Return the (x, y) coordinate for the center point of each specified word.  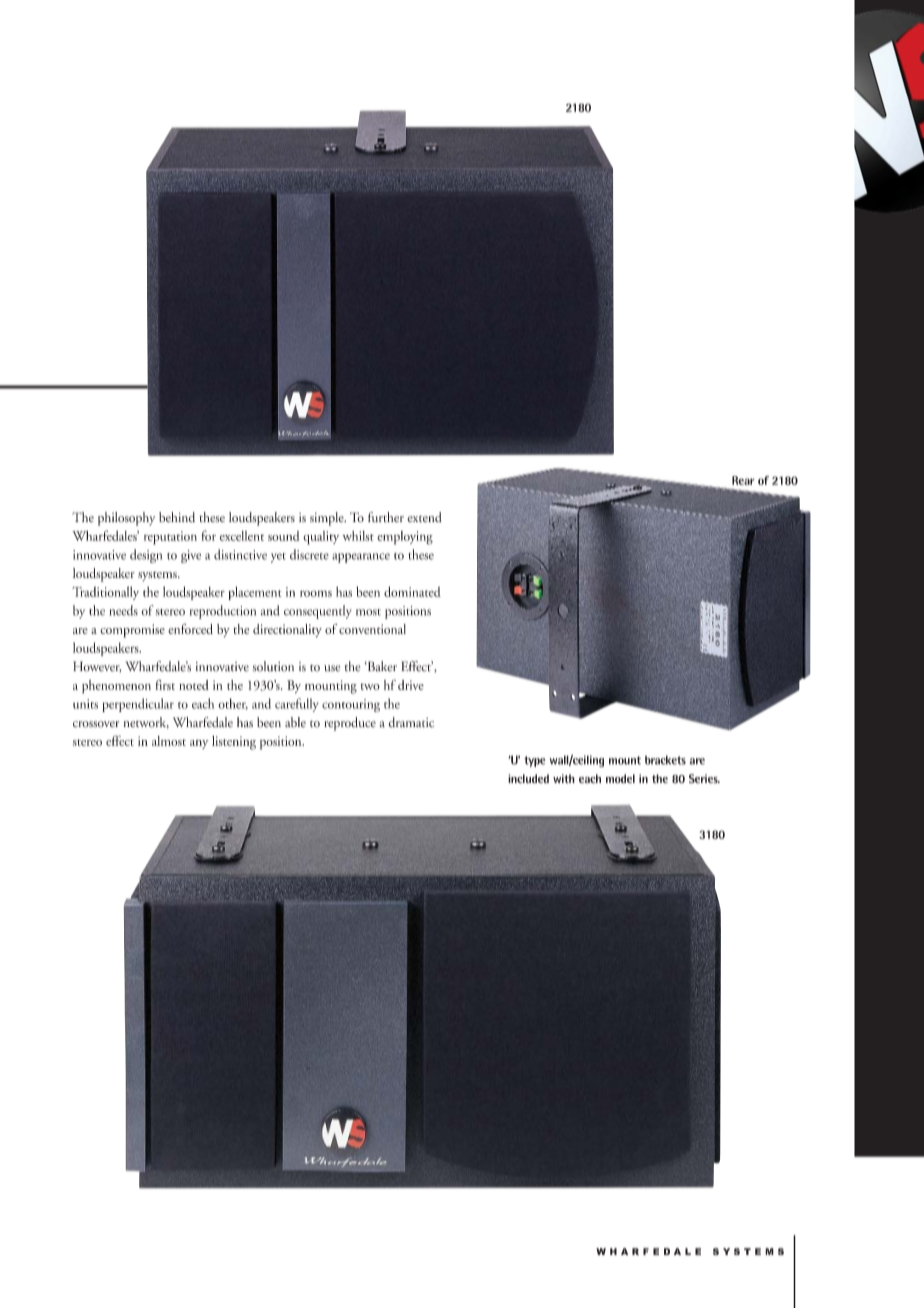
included (528, 779)
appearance (361, 558)
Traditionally (105, 593)
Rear (743, 480)
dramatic (411, 722)
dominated (412, 591)
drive (411, 685)
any (199, 744)
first (165, 684)
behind (177, 517)
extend (424, 517)
